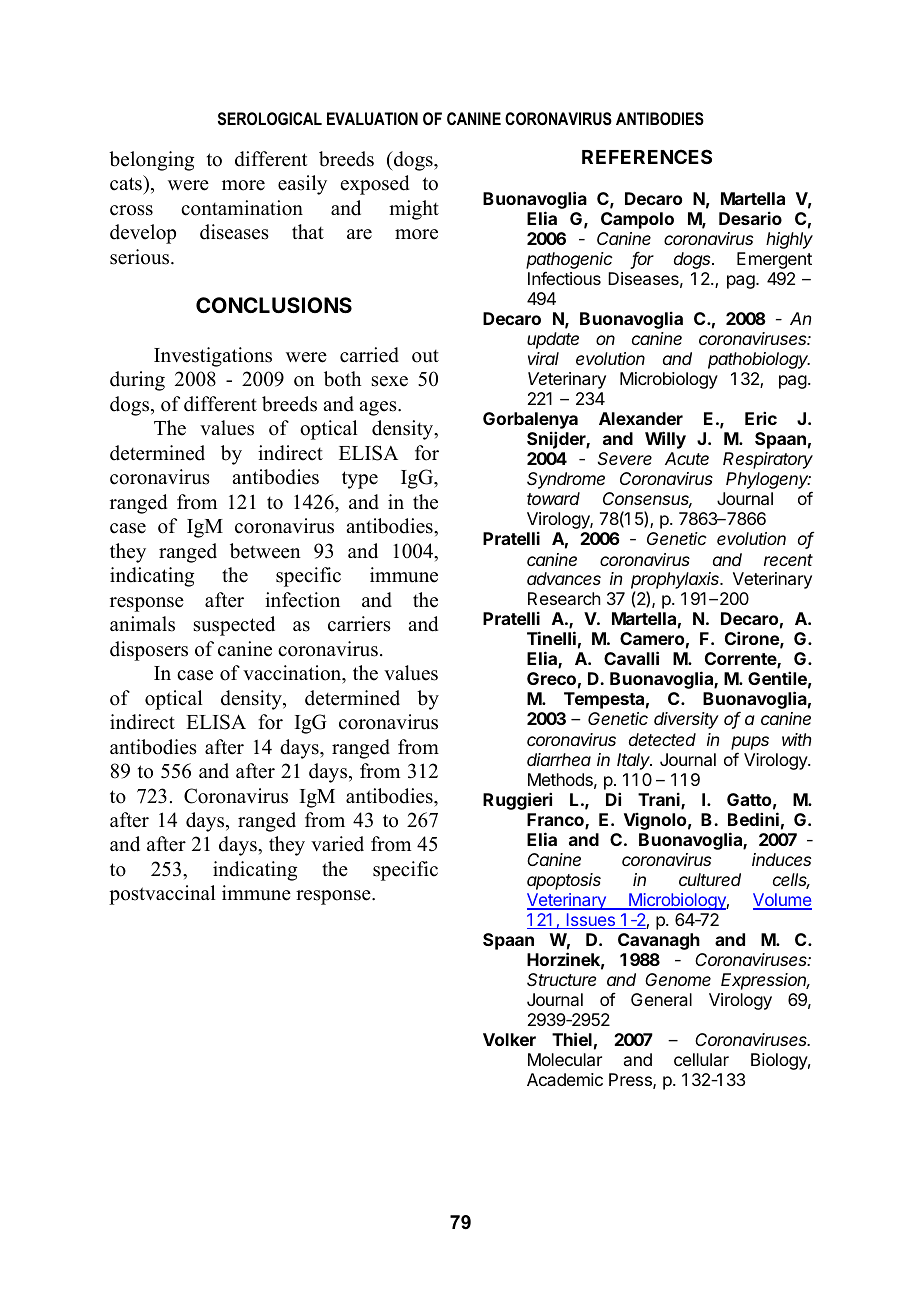 The image size is (921, 1316). I want to click on pups, so click(750, 743).
